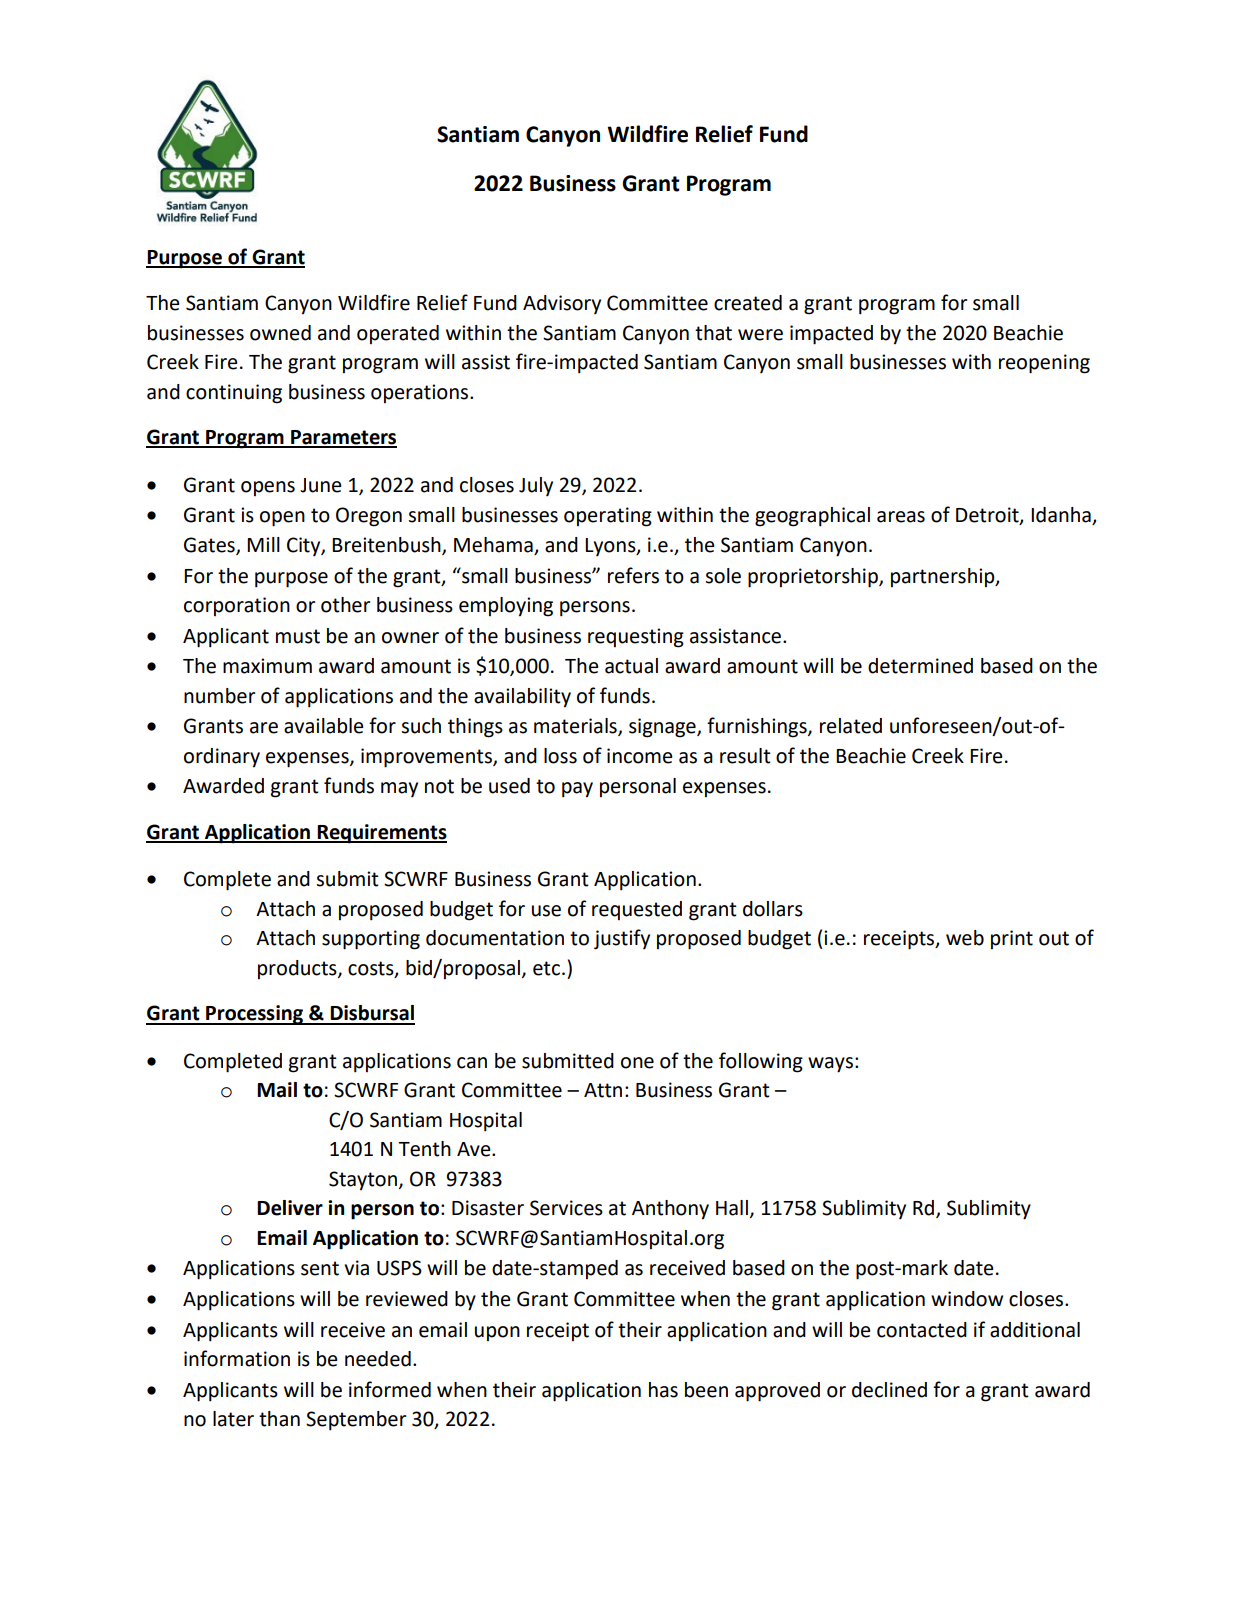 The height and width of the page is (1612, 1246). What do you see at coordinates (562, 304) in the page?
I see `Advisory` at bounding box center [562, 304].
